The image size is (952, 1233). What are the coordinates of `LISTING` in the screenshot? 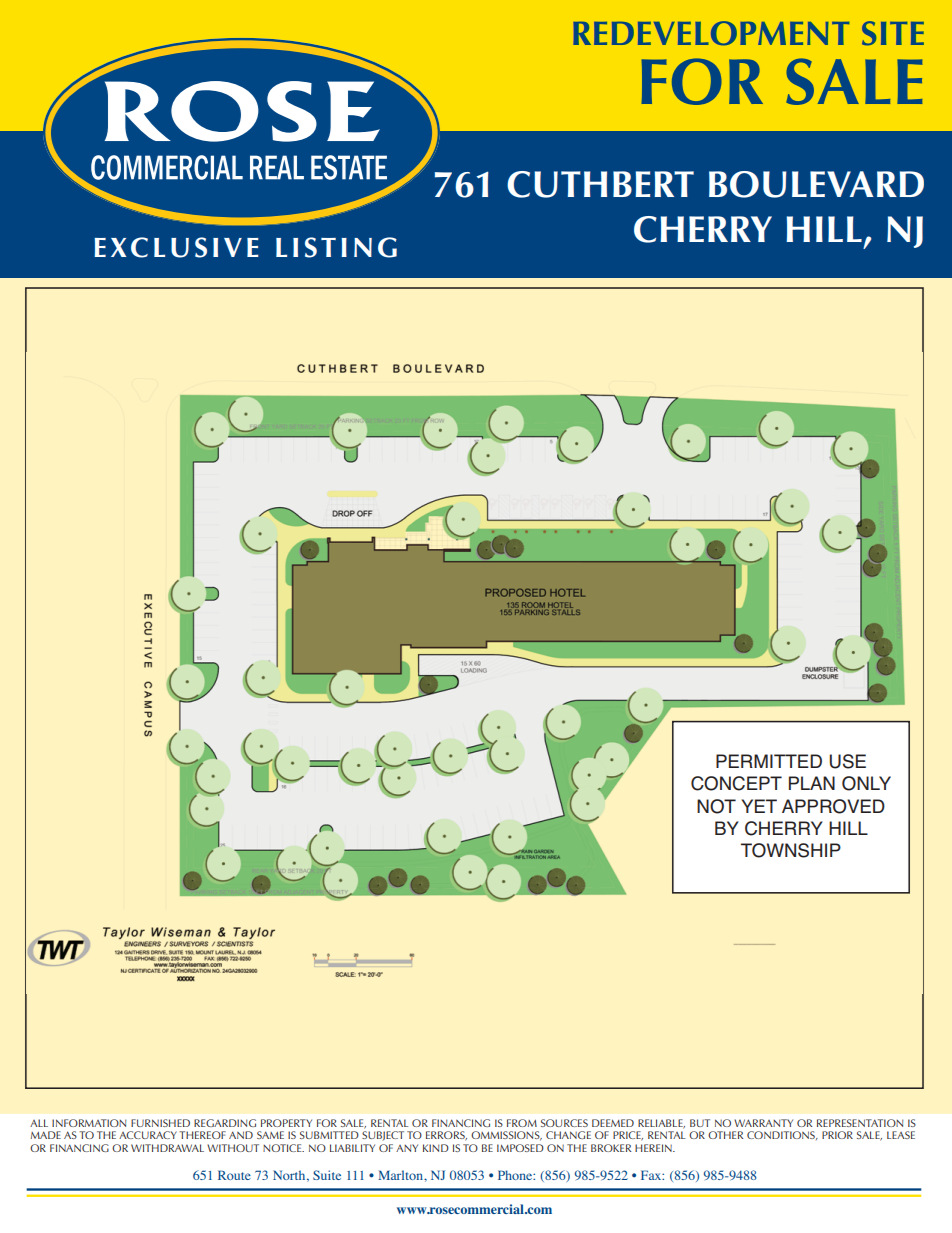 It's located at (336, 247).
